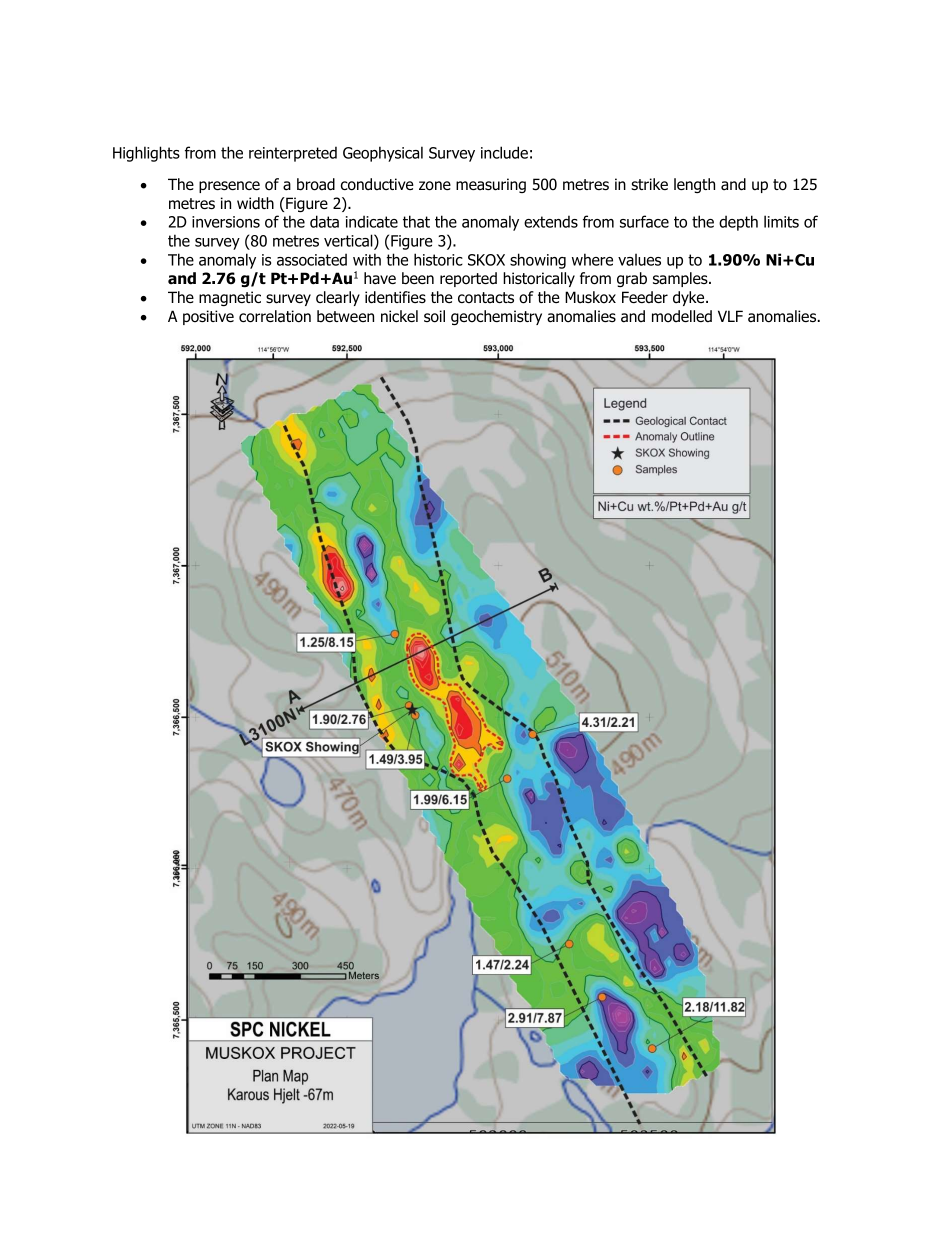 This document has width=952, height=1233. What do you see at coordinates (538, 261) in the document?
I see `showing` at bounding box center [538, 261].
